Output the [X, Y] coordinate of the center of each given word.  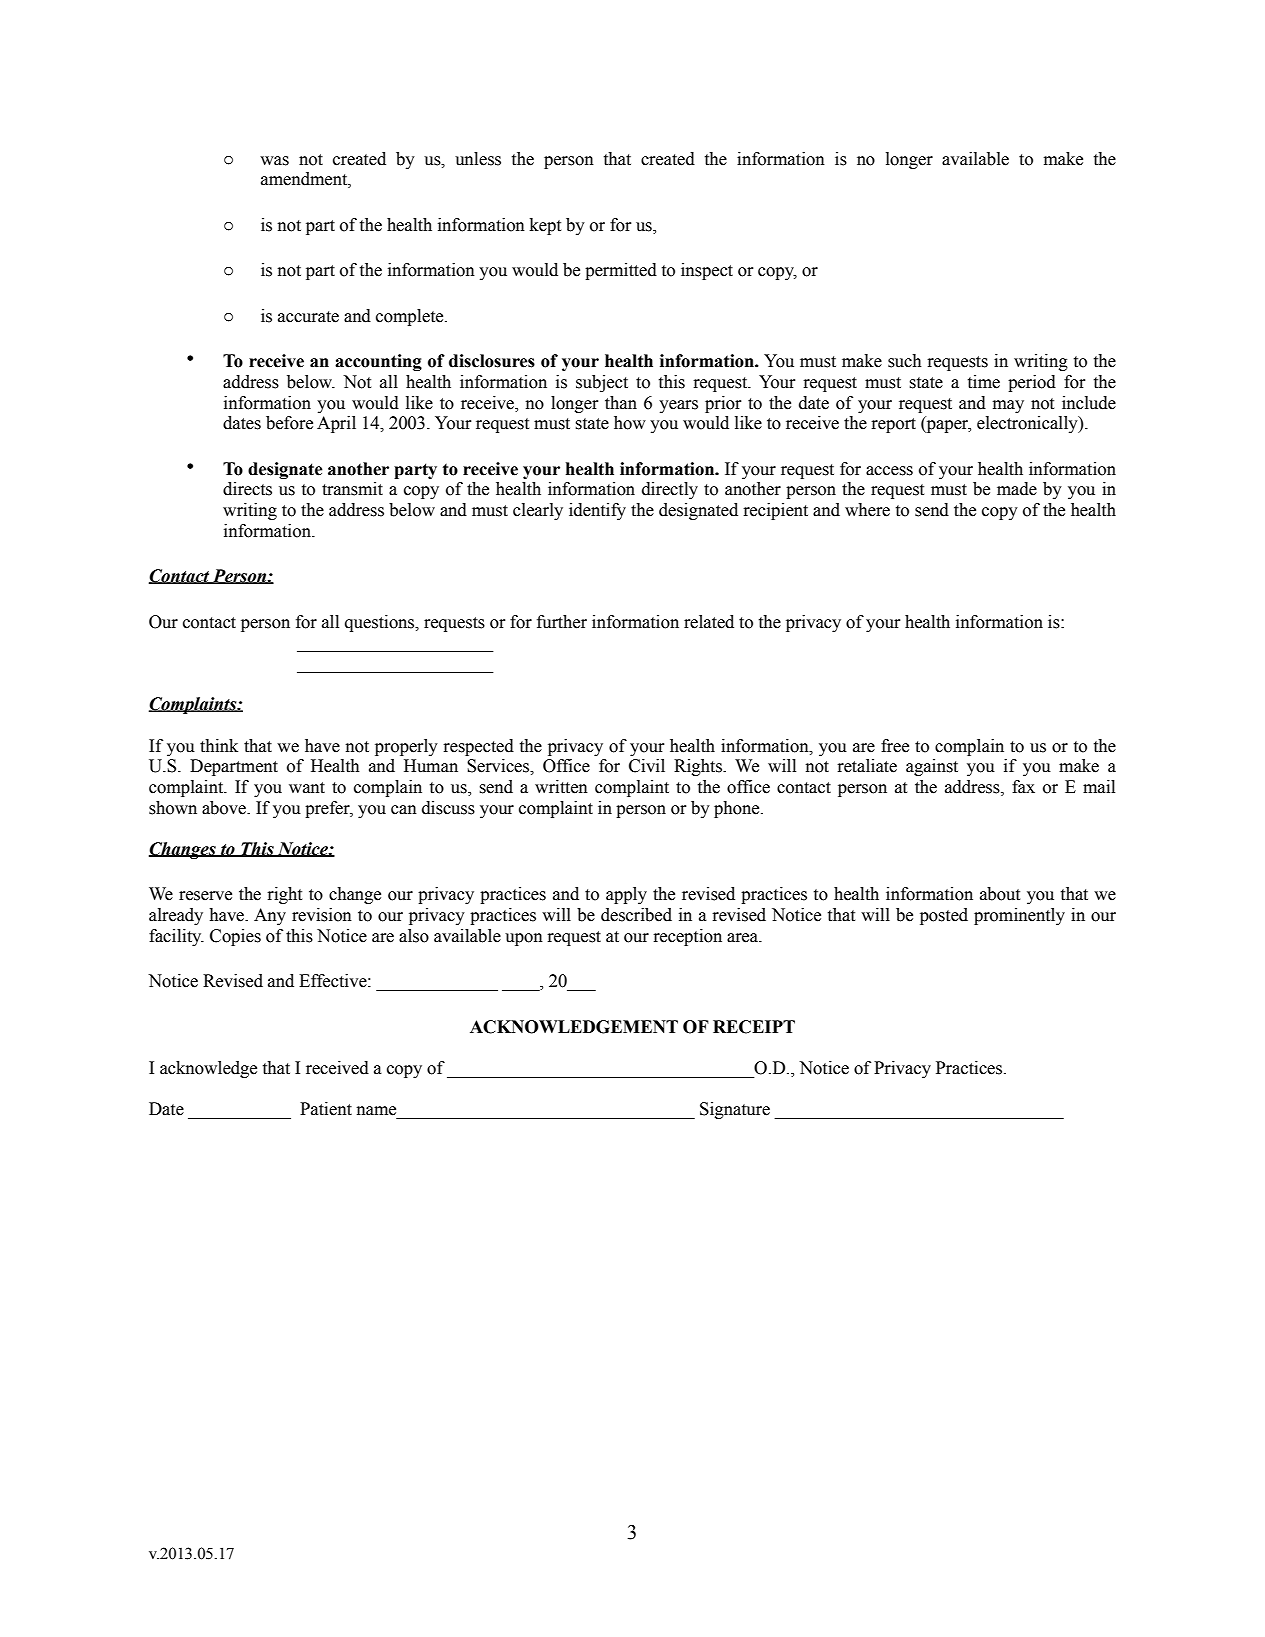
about [1000, 894]
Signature [735, 1110]
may [1008, 406]
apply [626, 895]
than [621, 403]
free [895, 746]
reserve [205, 896]
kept [545, 226]
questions [381, 623]
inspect [707, 271]
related [709, 622]
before [289, 423]
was [274, 161]
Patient [326, 1109]
